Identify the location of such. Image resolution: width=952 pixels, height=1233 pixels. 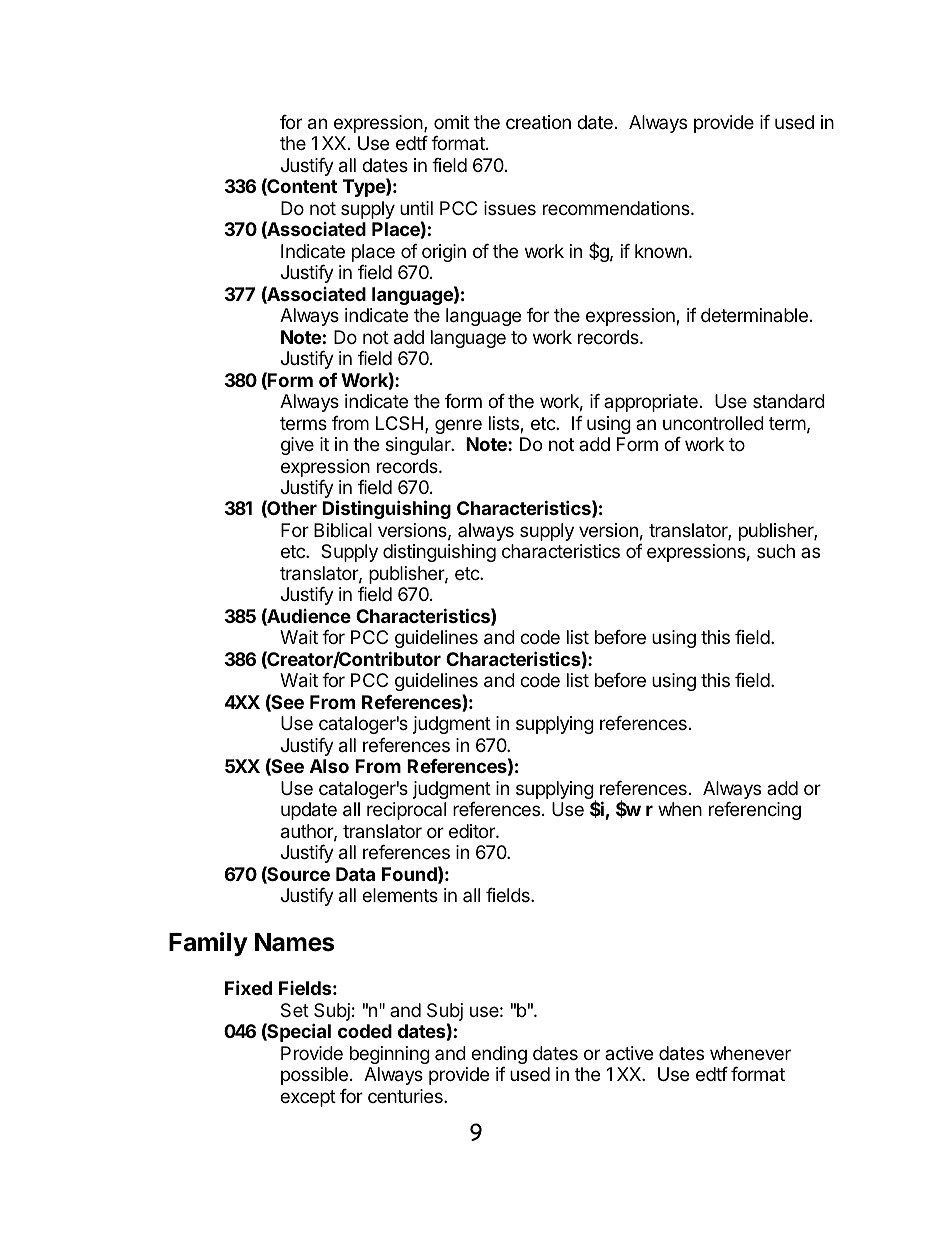
(776, 551).
